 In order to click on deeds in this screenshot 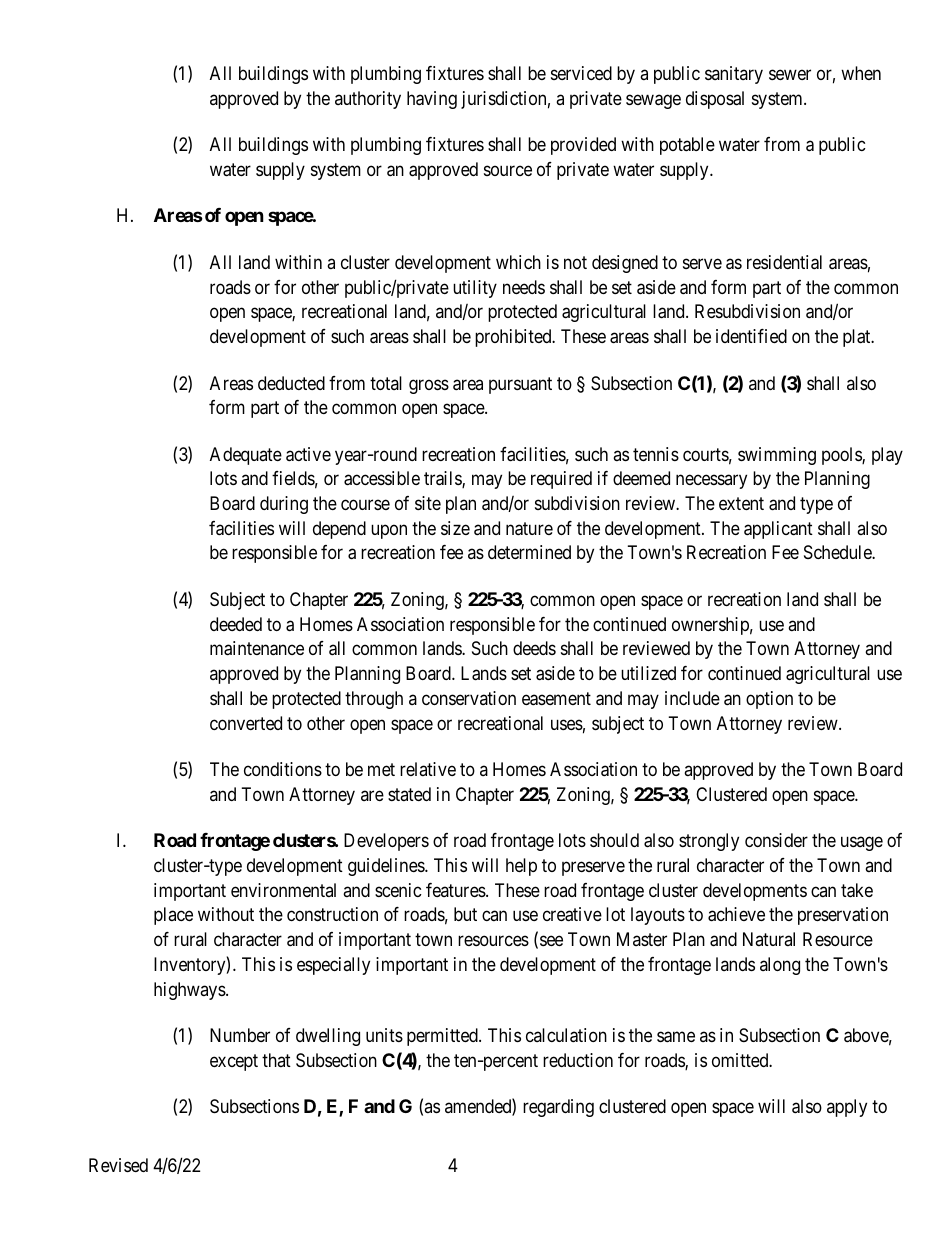, I will do `click(534, 648)`.
